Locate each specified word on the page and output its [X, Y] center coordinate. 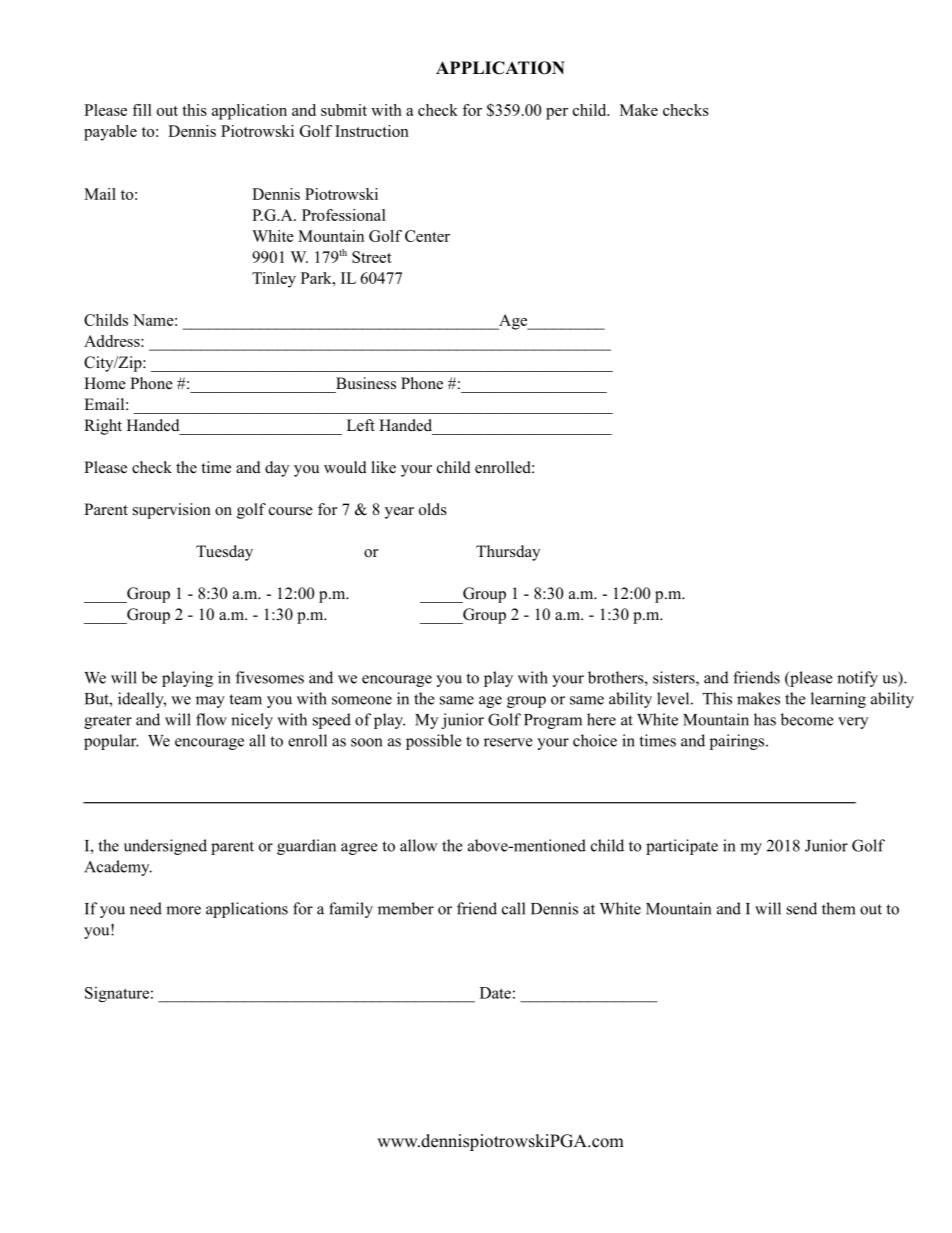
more [183, 910]
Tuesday [224, 553]
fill [142, 110]
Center [427, 236]
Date [495, 993]
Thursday [508, 553]
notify [857, 679]
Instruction [372, 131]
